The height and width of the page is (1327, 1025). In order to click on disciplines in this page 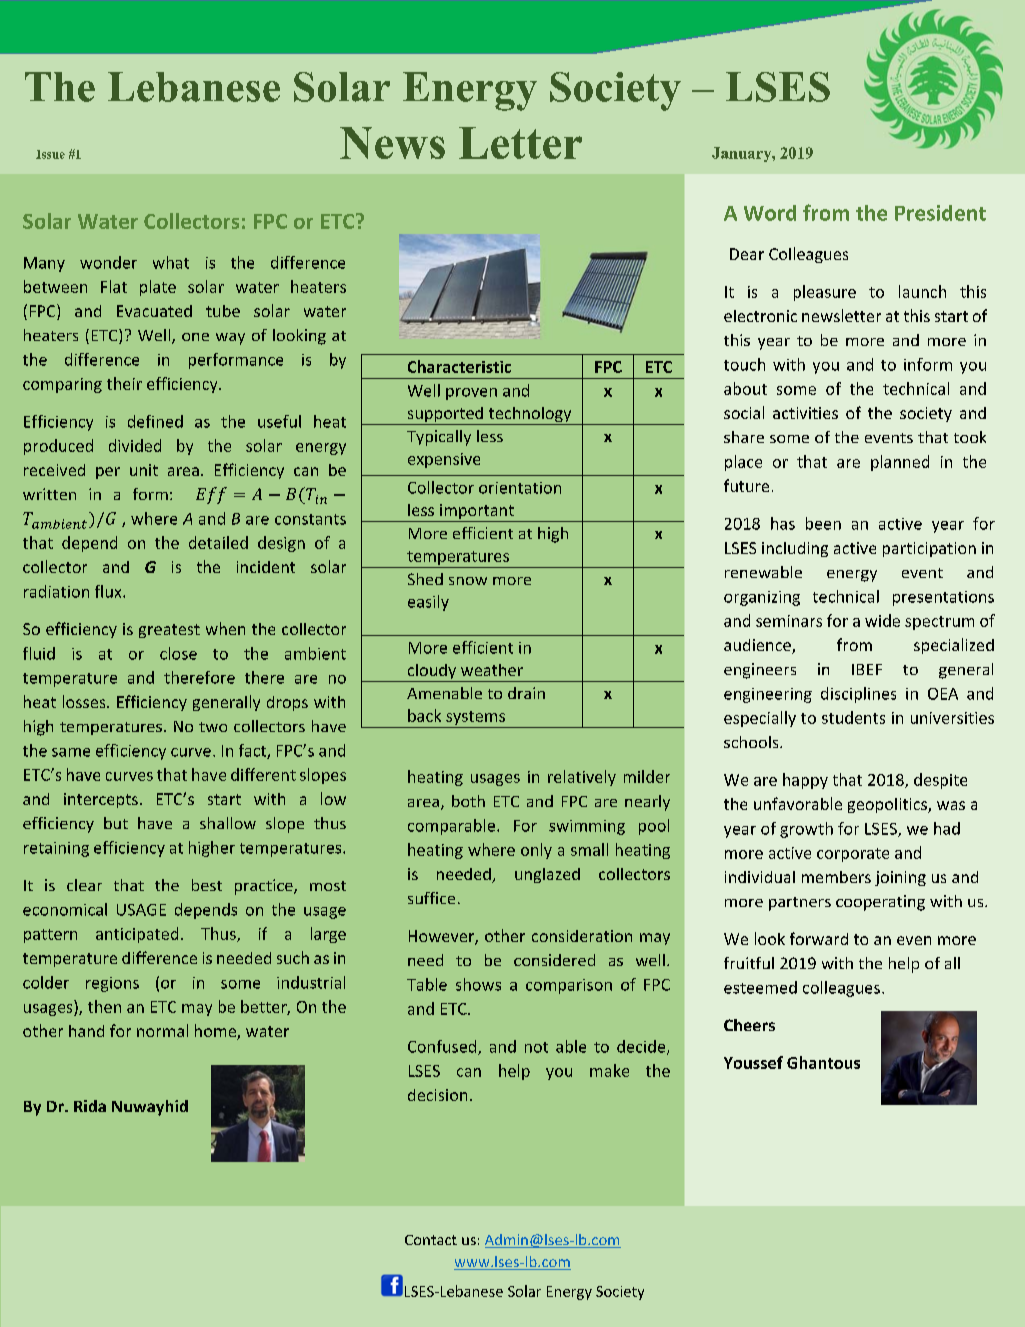, I will do `click(858, 695)`.
